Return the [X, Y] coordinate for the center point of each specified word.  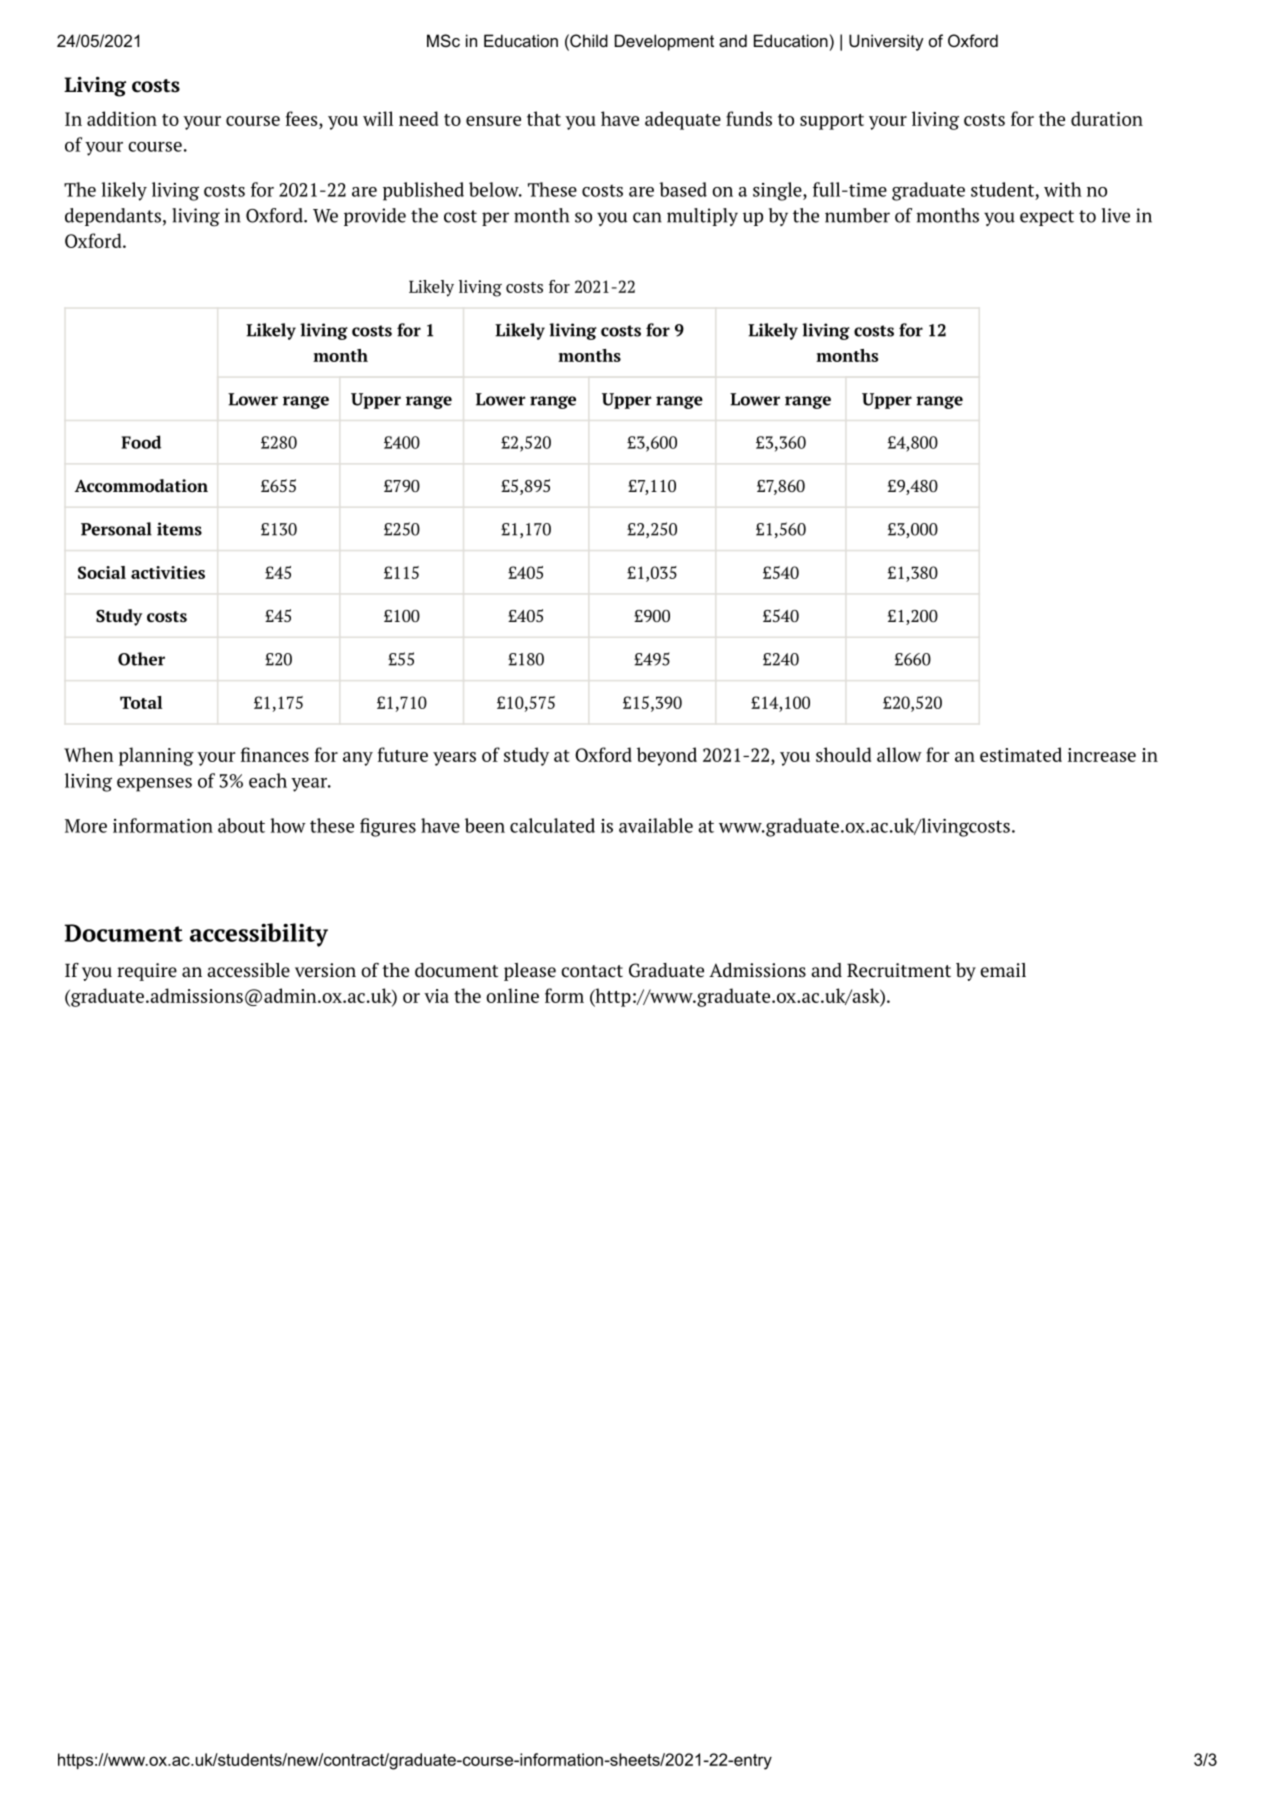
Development [664, 42]
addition [122, 118]
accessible [248, 970]
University [886, 42]
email [1003, 970]
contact [592, 971]
